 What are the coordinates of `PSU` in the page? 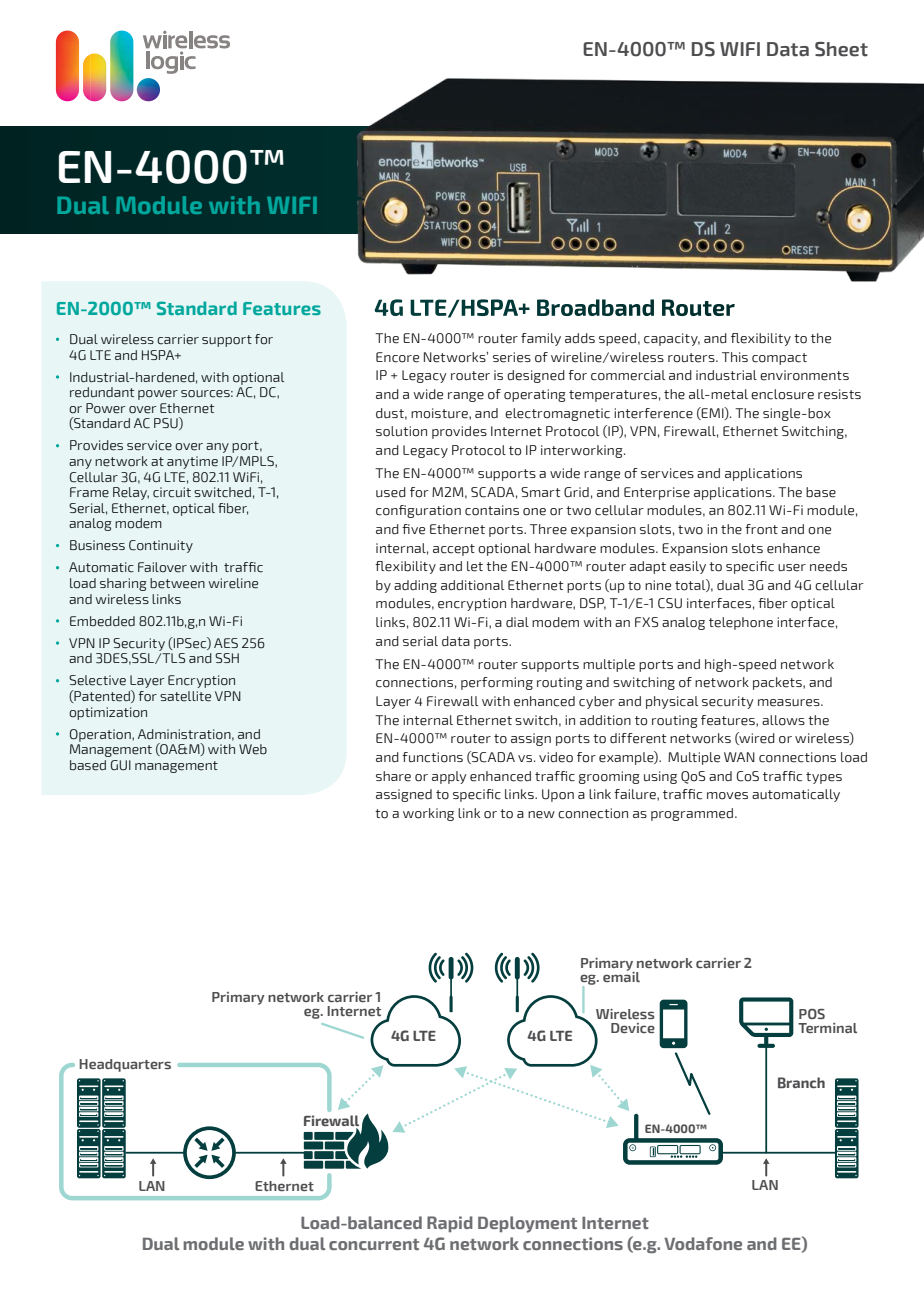 It's located at (167, 423).
